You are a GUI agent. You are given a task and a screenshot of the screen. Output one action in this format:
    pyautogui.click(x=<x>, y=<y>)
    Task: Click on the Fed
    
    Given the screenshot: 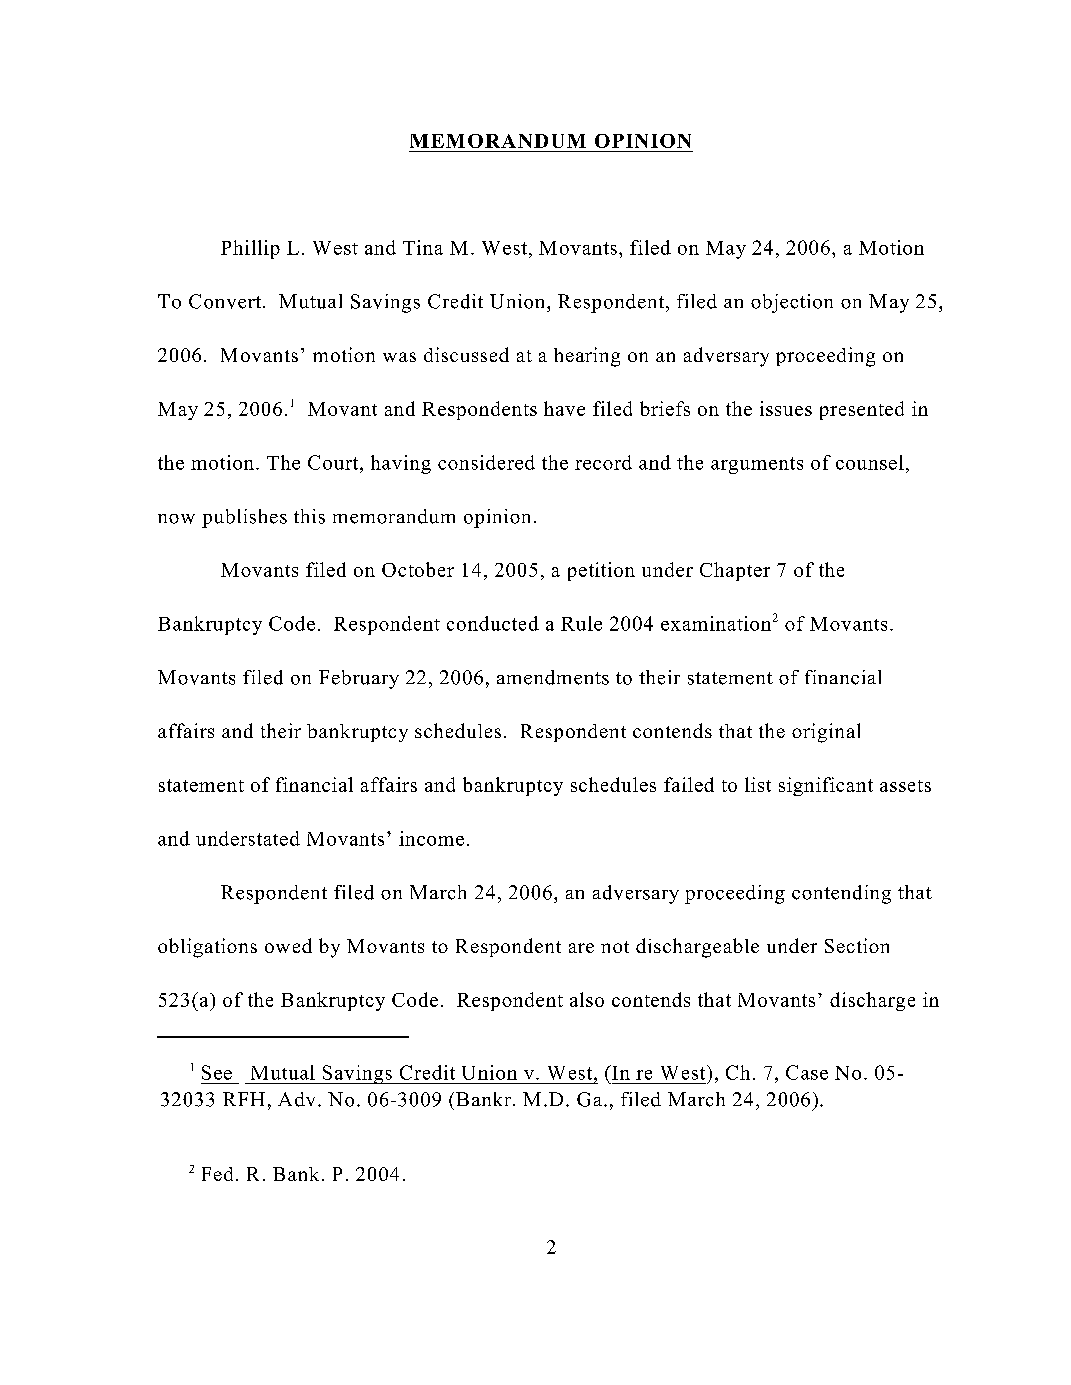 What is the action you would take?
    pyautogui.click(x=217, y=1174)
